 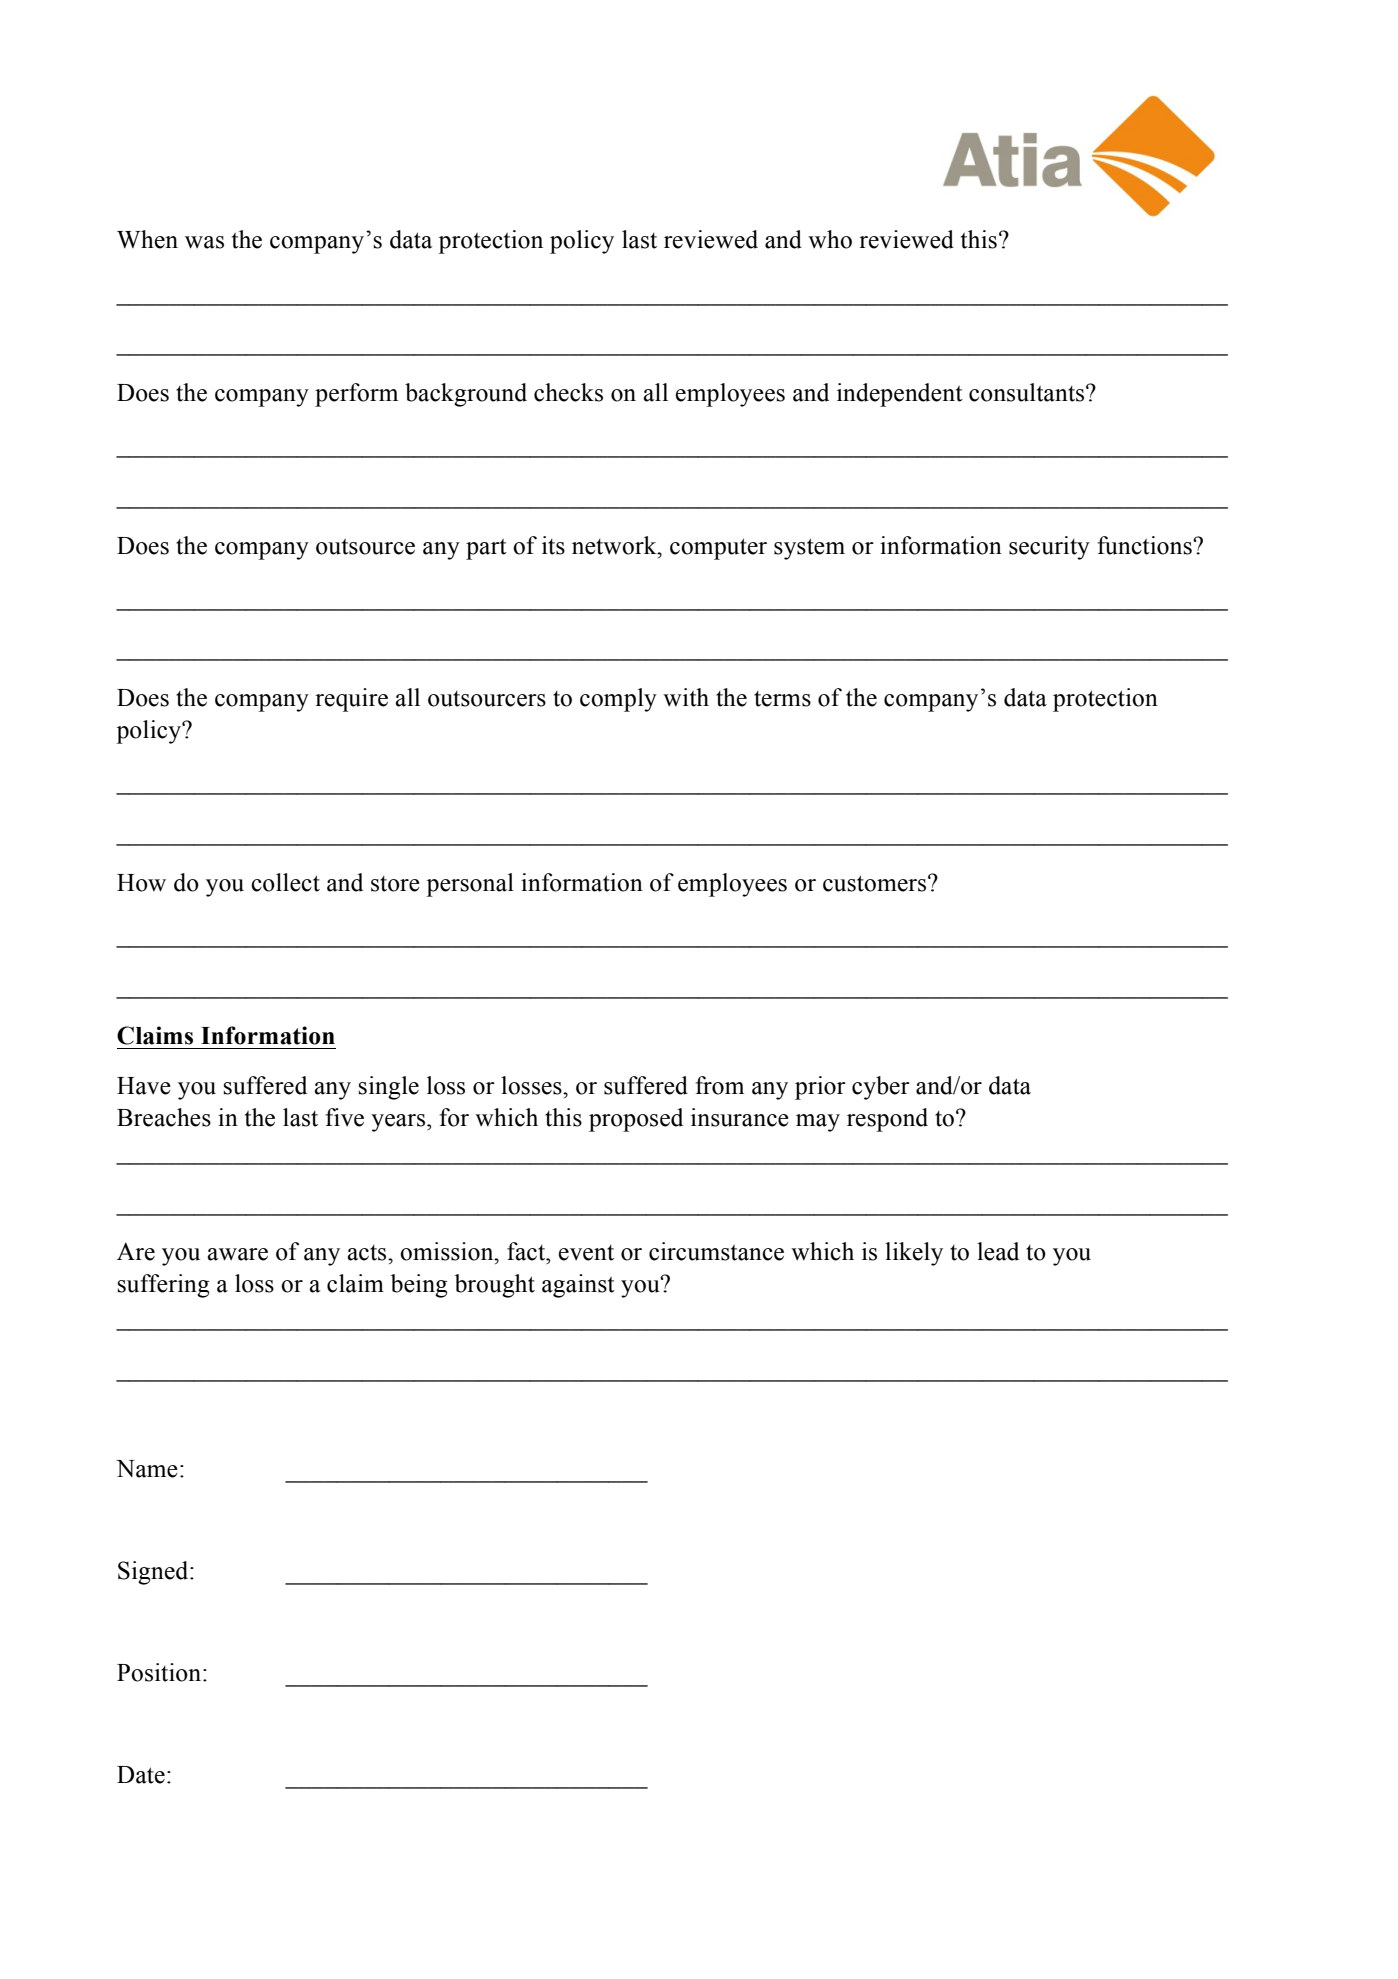 I want to click on security, so click(x=1049, y=548).
